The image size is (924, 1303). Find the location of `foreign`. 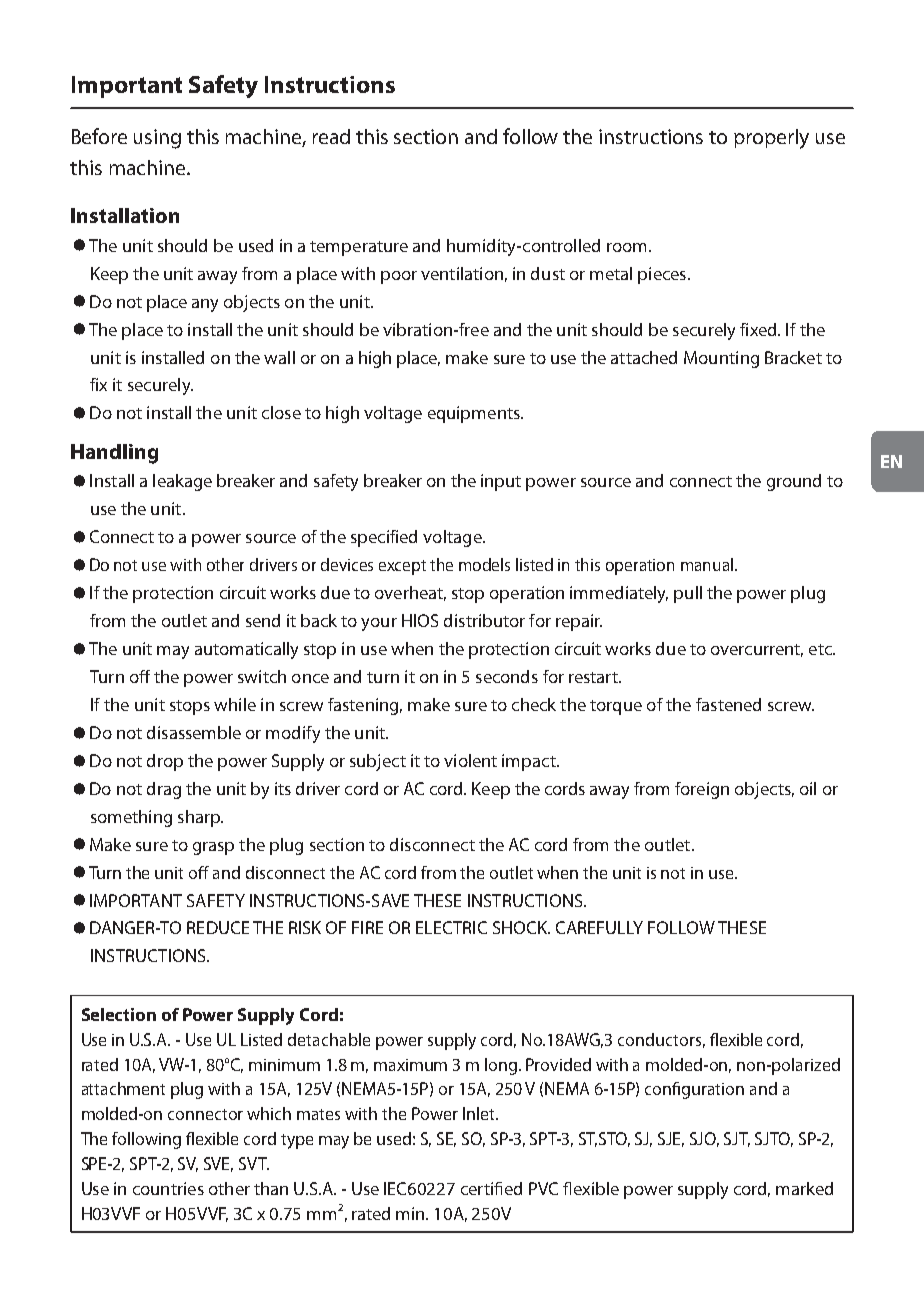

foreign is located at coordinates (702, 790).
